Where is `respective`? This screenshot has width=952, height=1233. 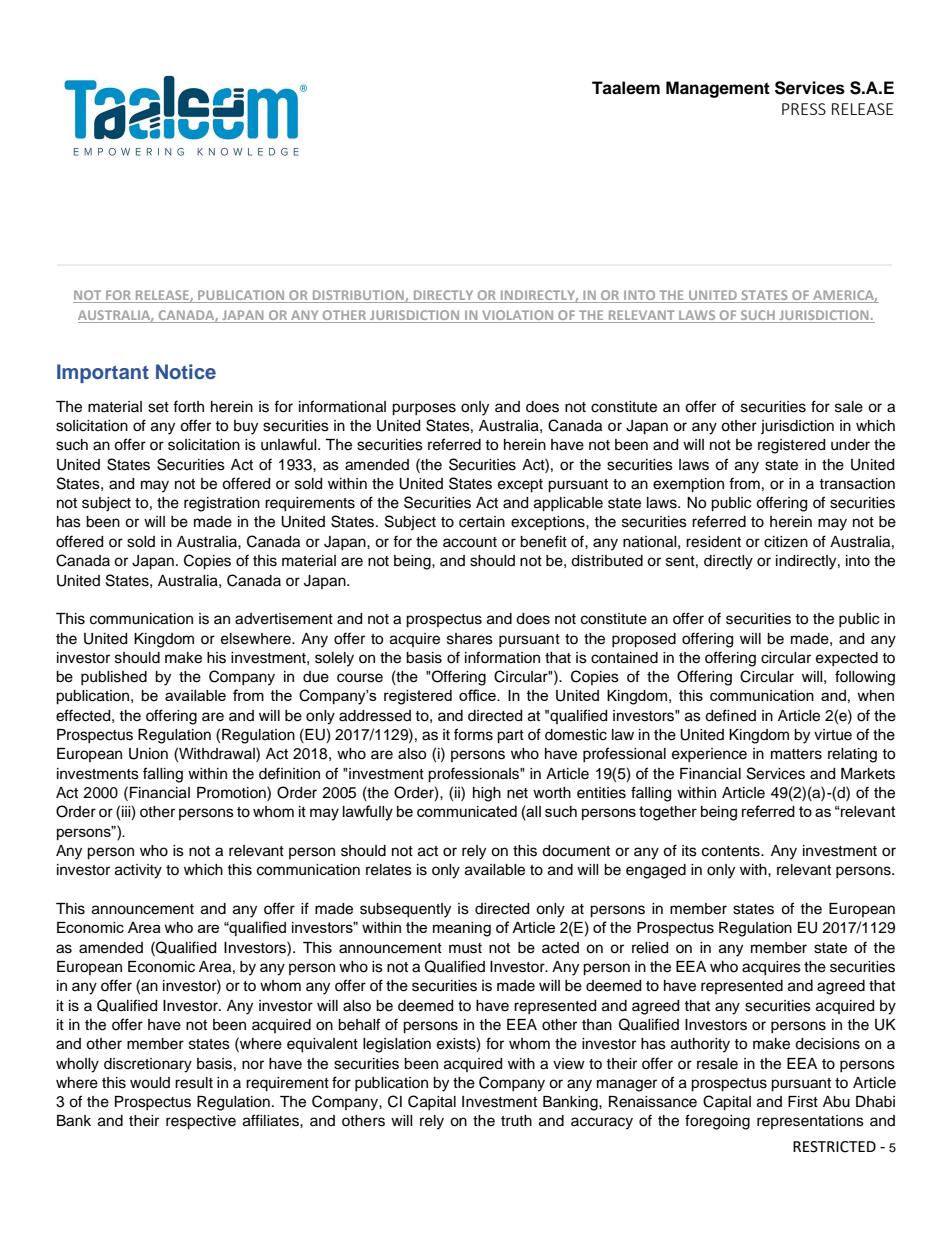 respective is located at coordinates (201, 1122).
